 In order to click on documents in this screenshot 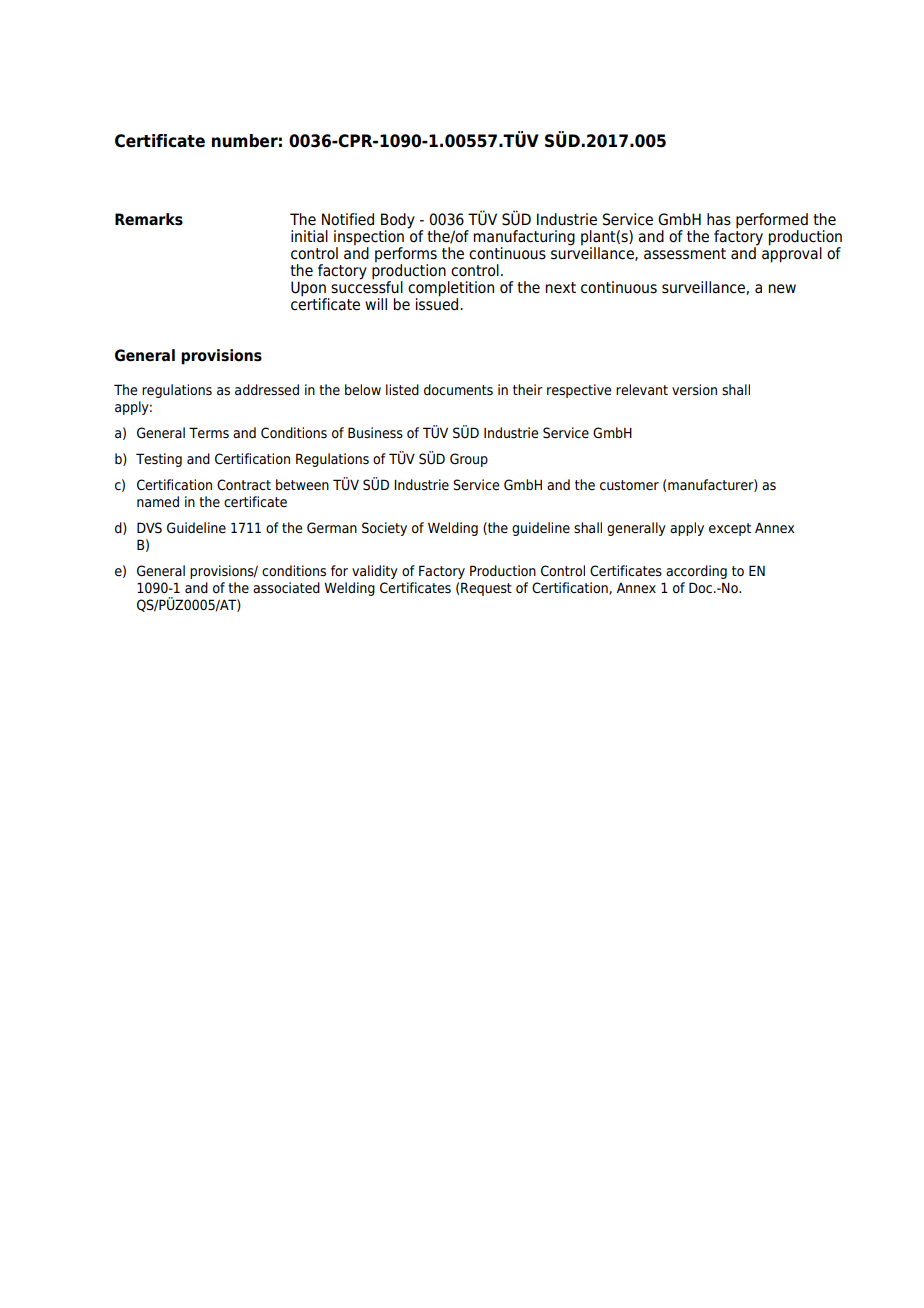, I will do `click(458, 390)`.
